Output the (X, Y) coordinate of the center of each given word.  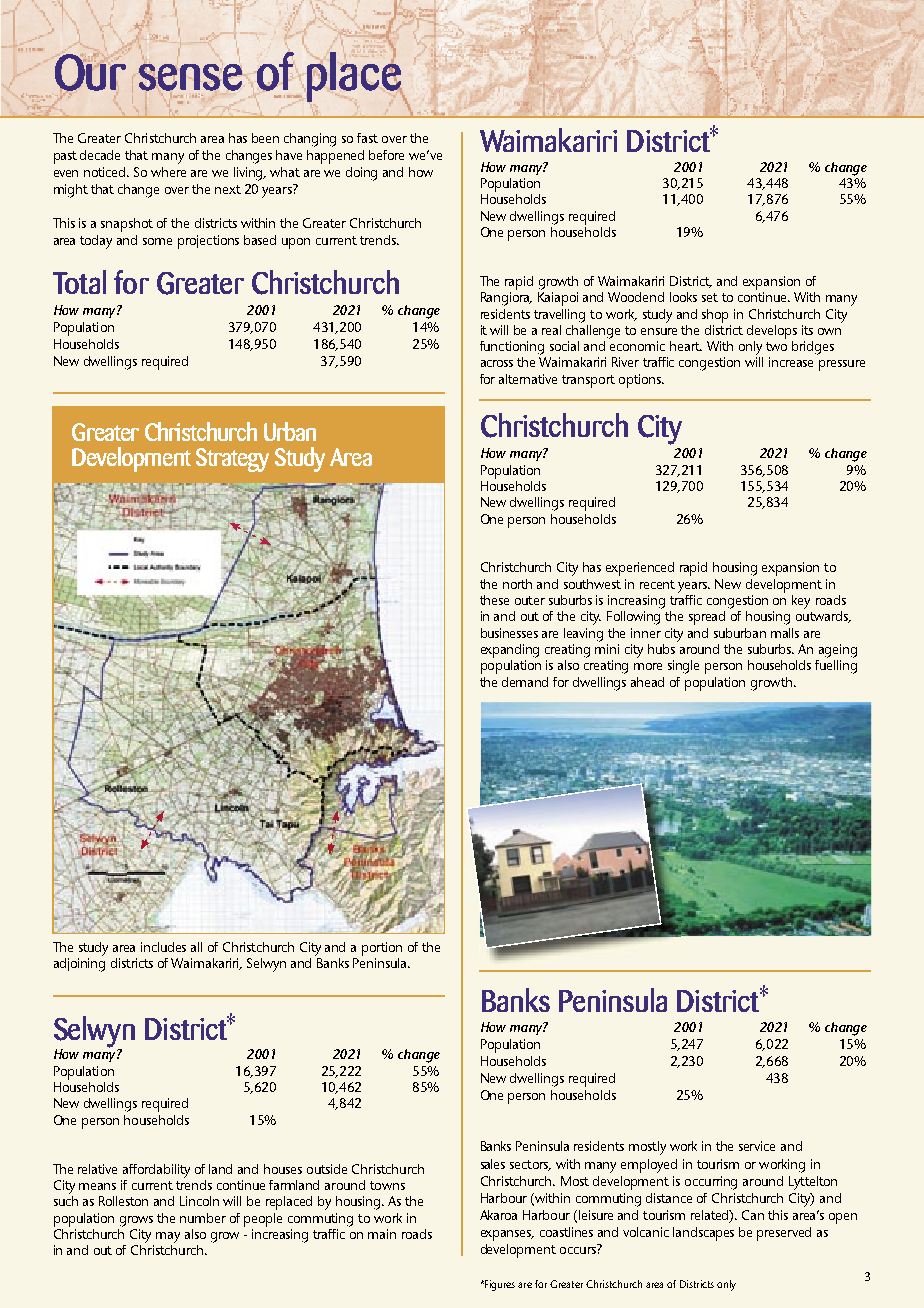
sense (190, 76)
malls (785, 633)
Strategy (232, 460)
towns (387, 1185)
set (710, 297)
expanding (510, 651)
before (386, 155)
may (168, 1237)
